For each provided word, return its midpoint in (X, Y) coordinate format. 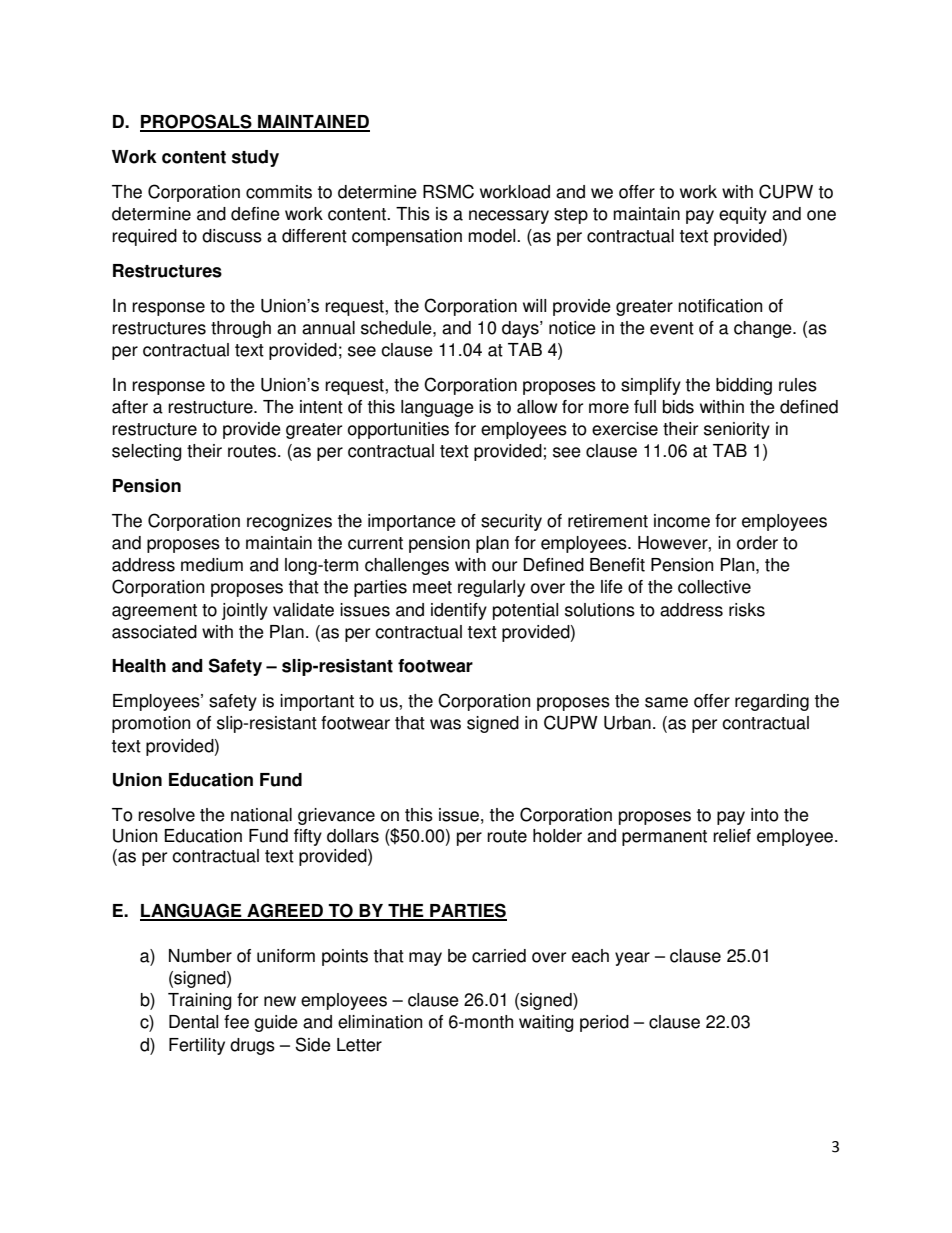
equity (743, 215)
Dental (193, 1022)
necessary (509, 217)
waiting (546, 1023)
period (604, 1023)
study (255, 158)
